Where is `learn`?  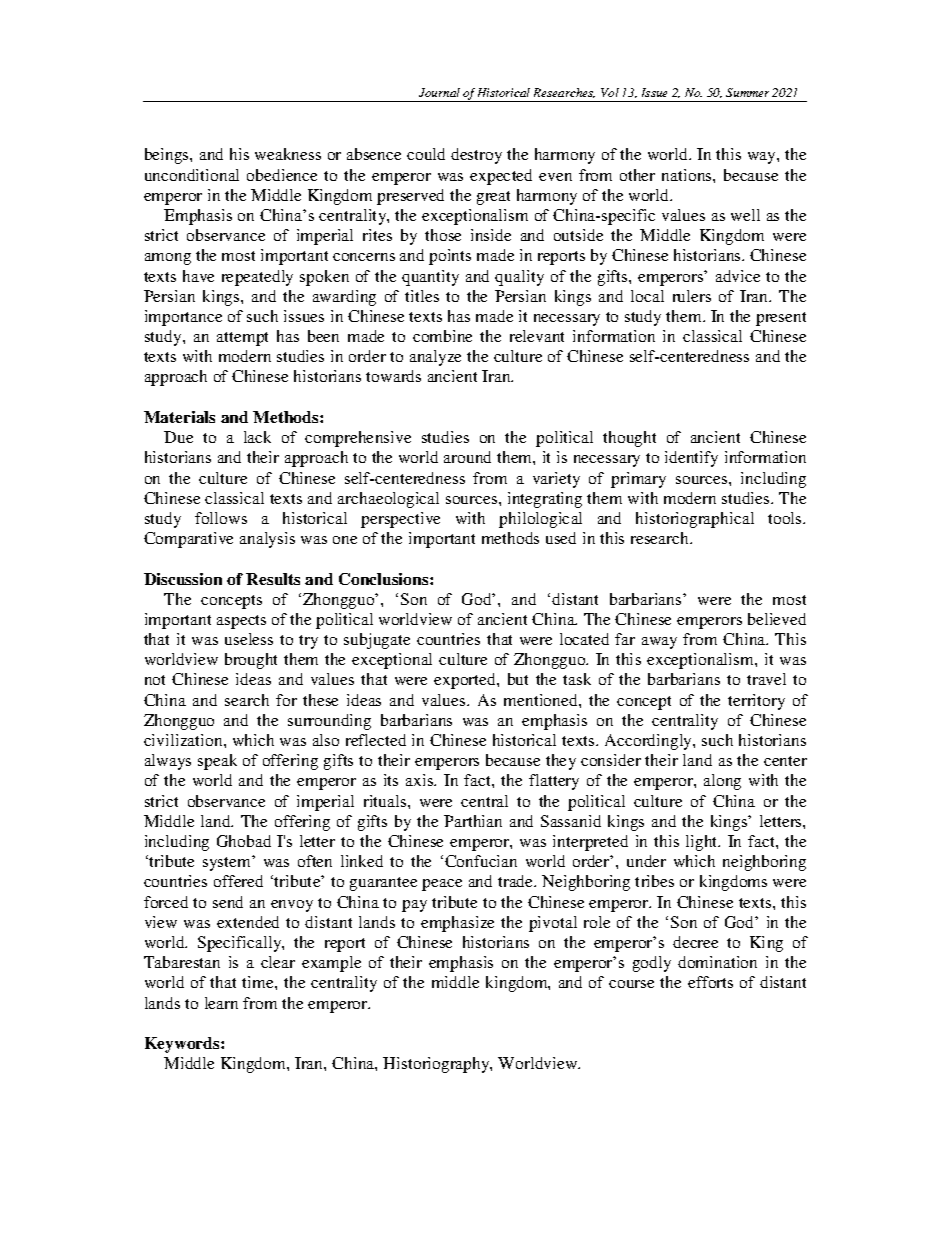 learn is located at coordinates (221, 1003).
